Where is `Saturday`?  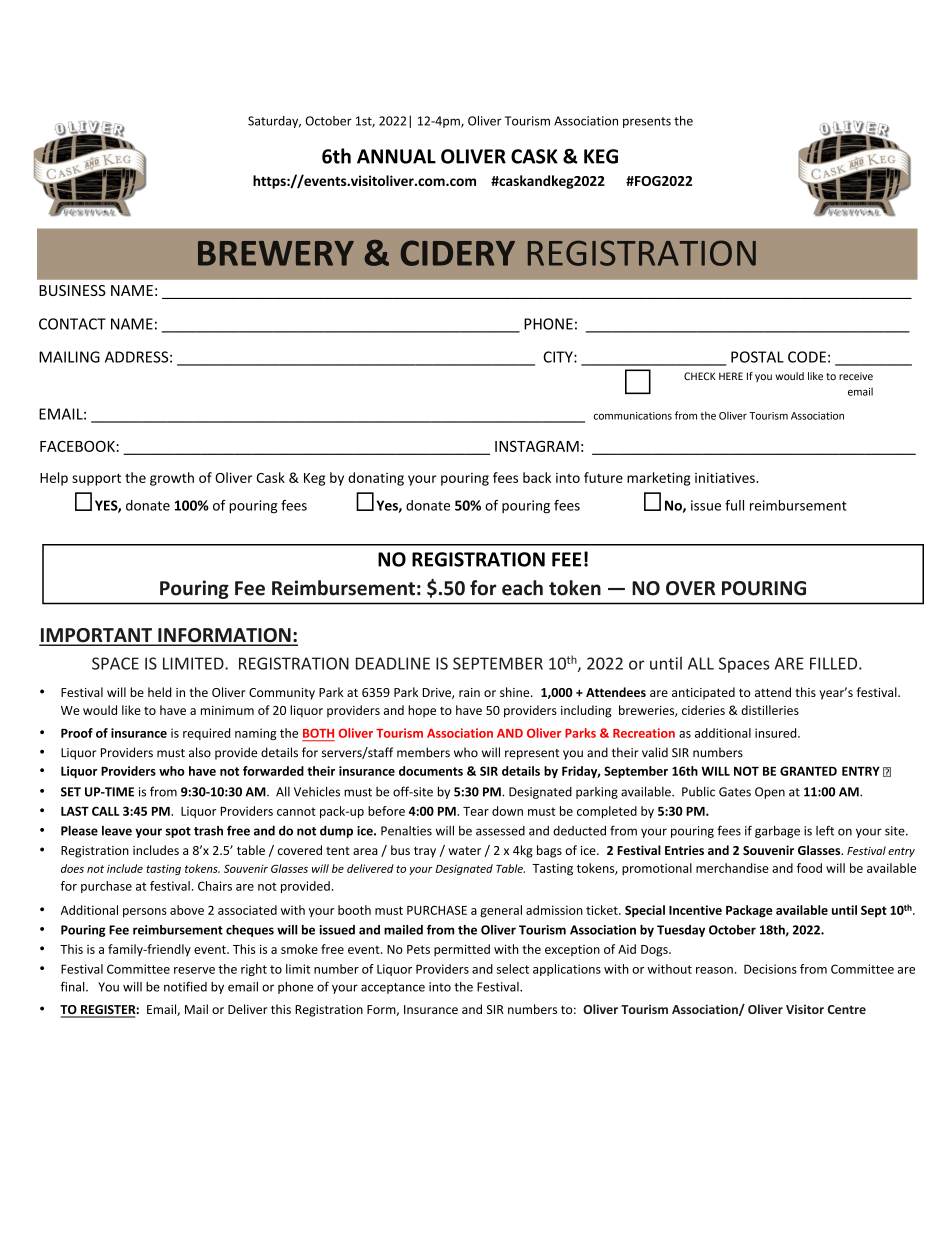
Saturday is located at coordinates (274, 122).
